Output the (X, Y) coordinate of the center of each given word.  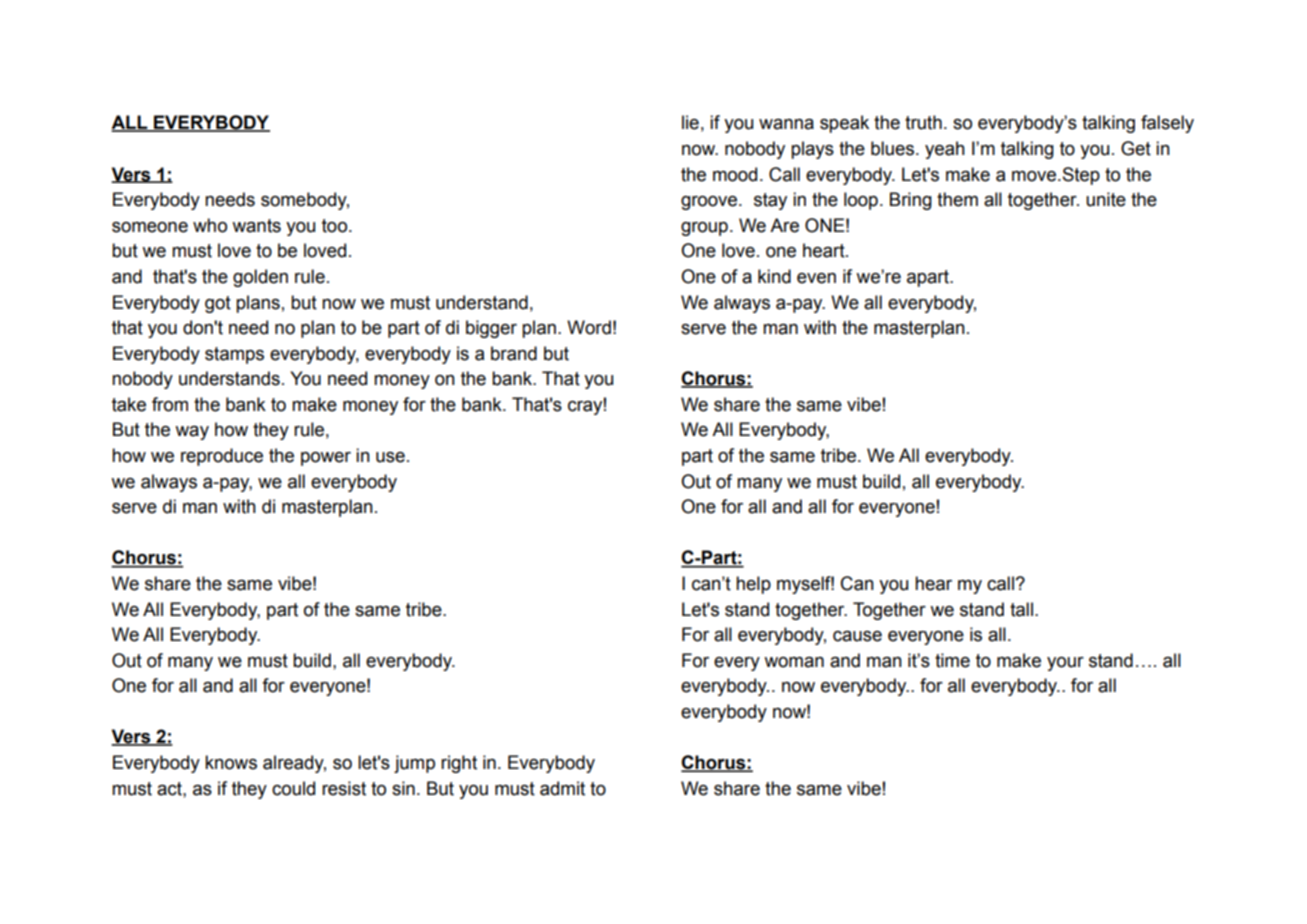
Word (589, 327)
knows (231, 762)
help (753, 585)
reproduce (222, 457)
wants (256, 226)
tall (1021, 609)
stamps (234, 355)
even (816, 278)
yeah (945, 150)
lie (690, 122)
